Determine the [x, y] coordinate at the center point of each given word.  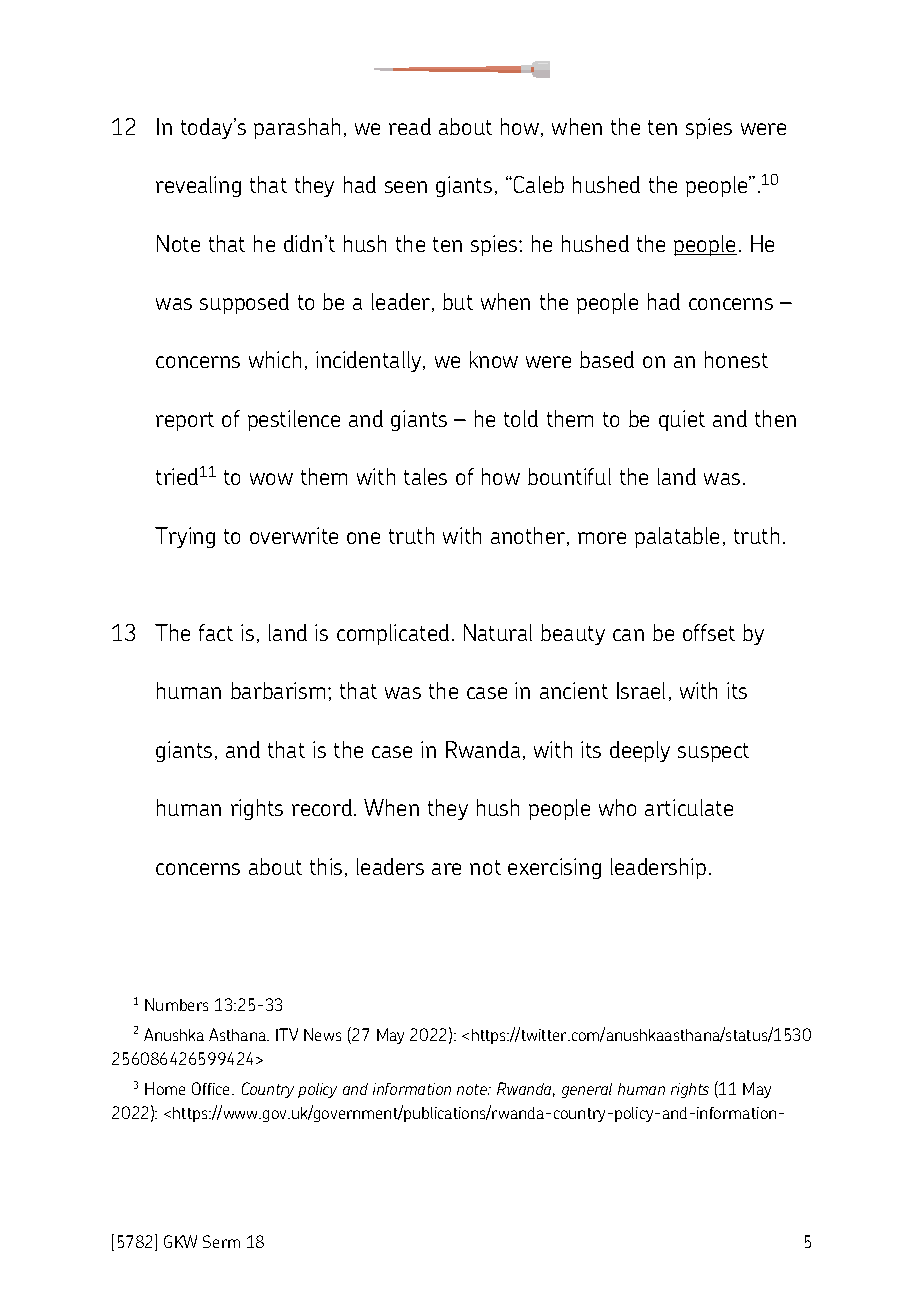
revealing [198, 186]
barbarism [278, 690]
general [587, 1090]
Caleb [539, 184]
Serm [221, 1241]
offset [709, 632]
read [410, 126]
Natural [498, 632]
